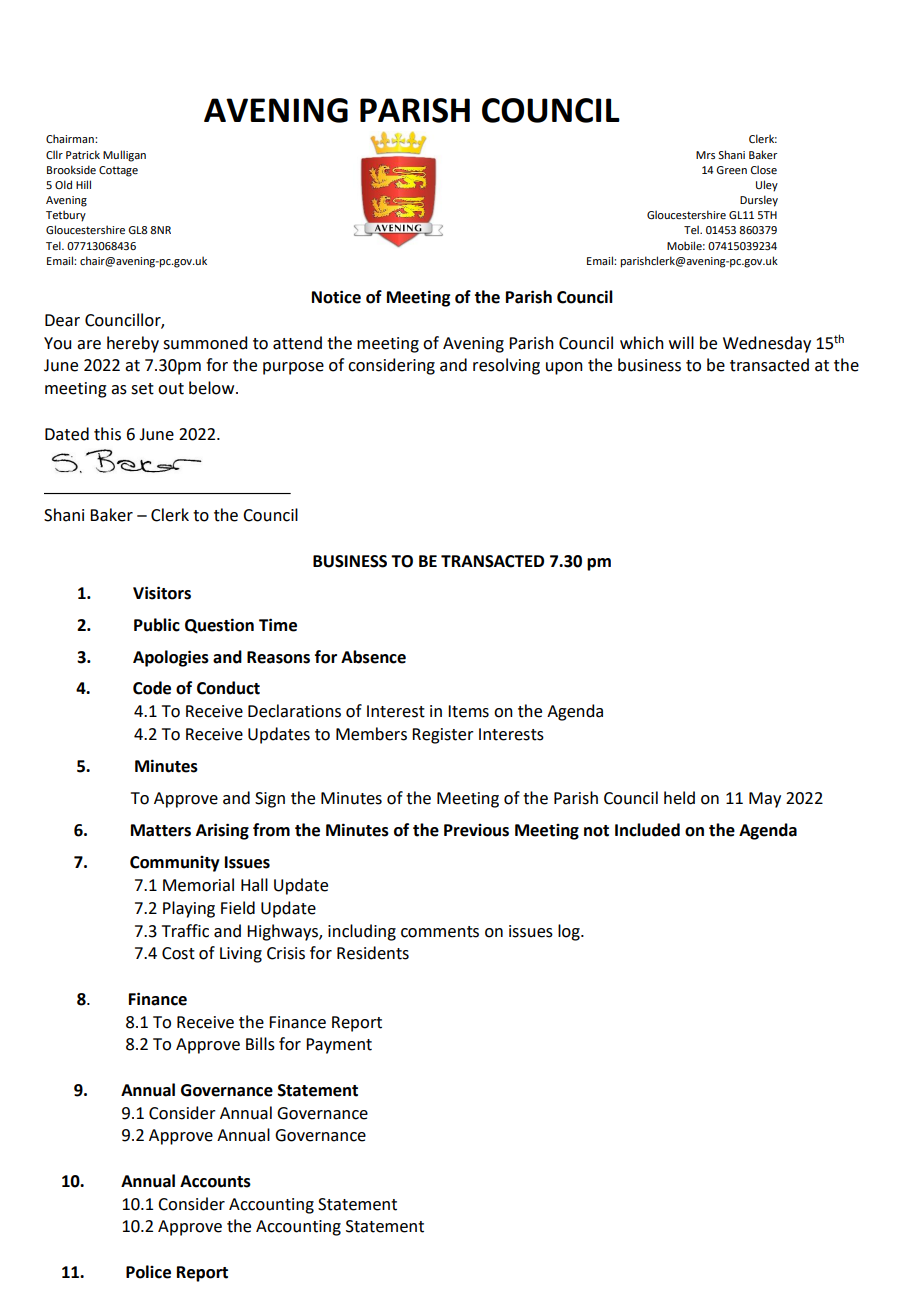  I want to click on Mulligan, so click(124, 156).
